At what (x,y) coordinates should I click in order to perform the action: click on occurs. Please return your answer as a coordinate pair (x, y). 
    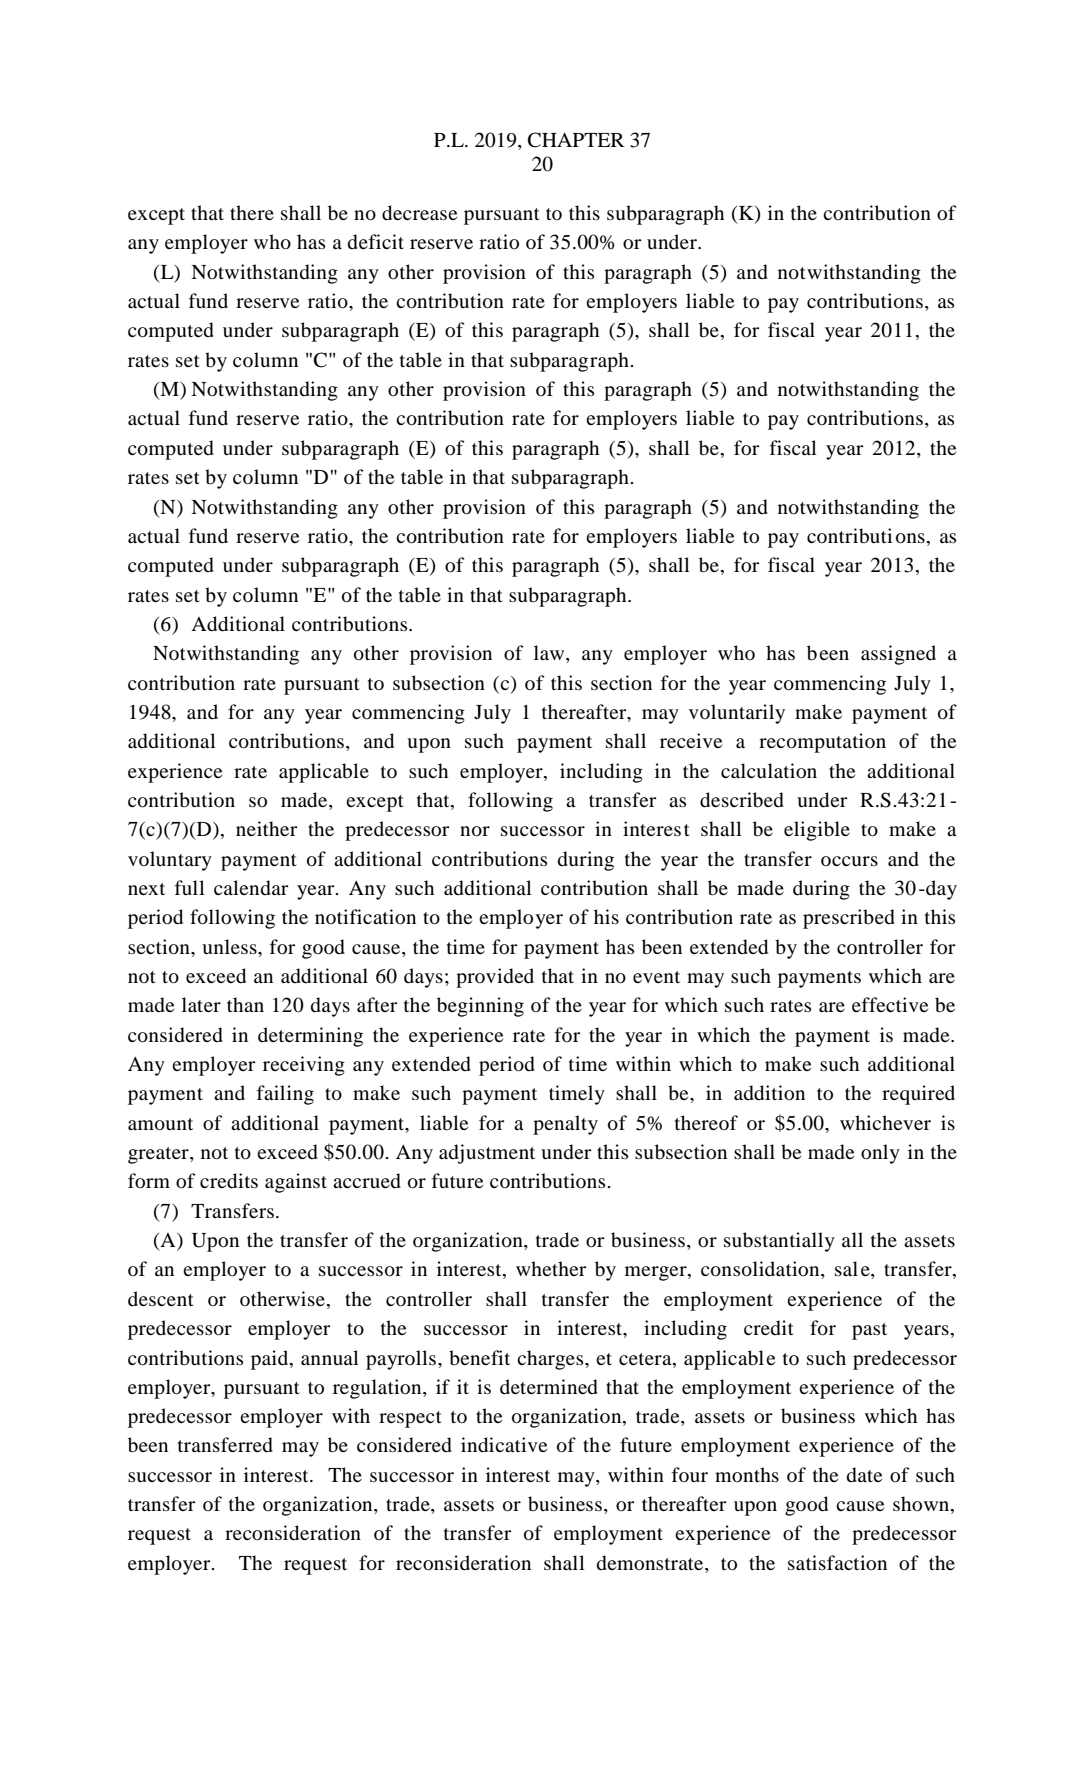
    Looking at the image, I should click on (849, 861).
